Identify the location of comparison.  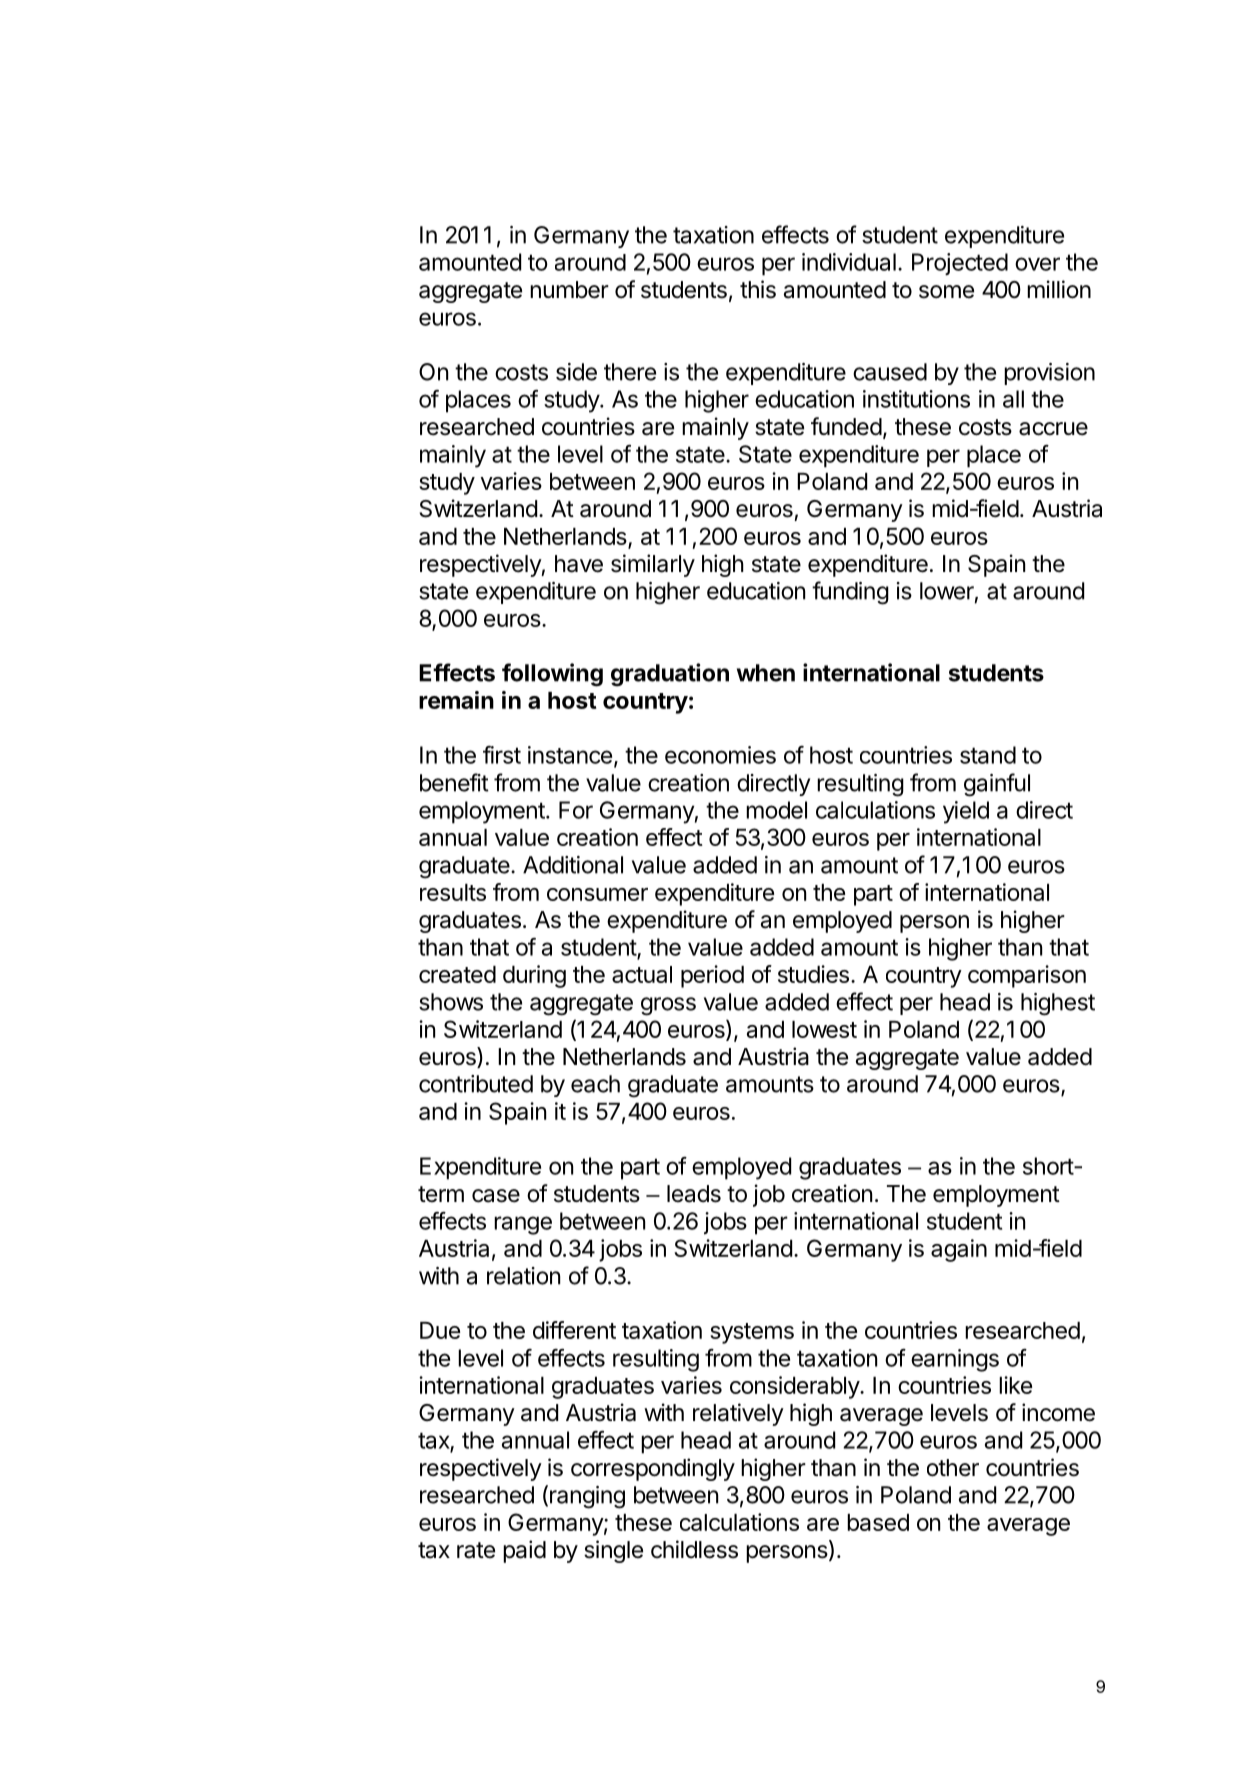
(1027, 976).
